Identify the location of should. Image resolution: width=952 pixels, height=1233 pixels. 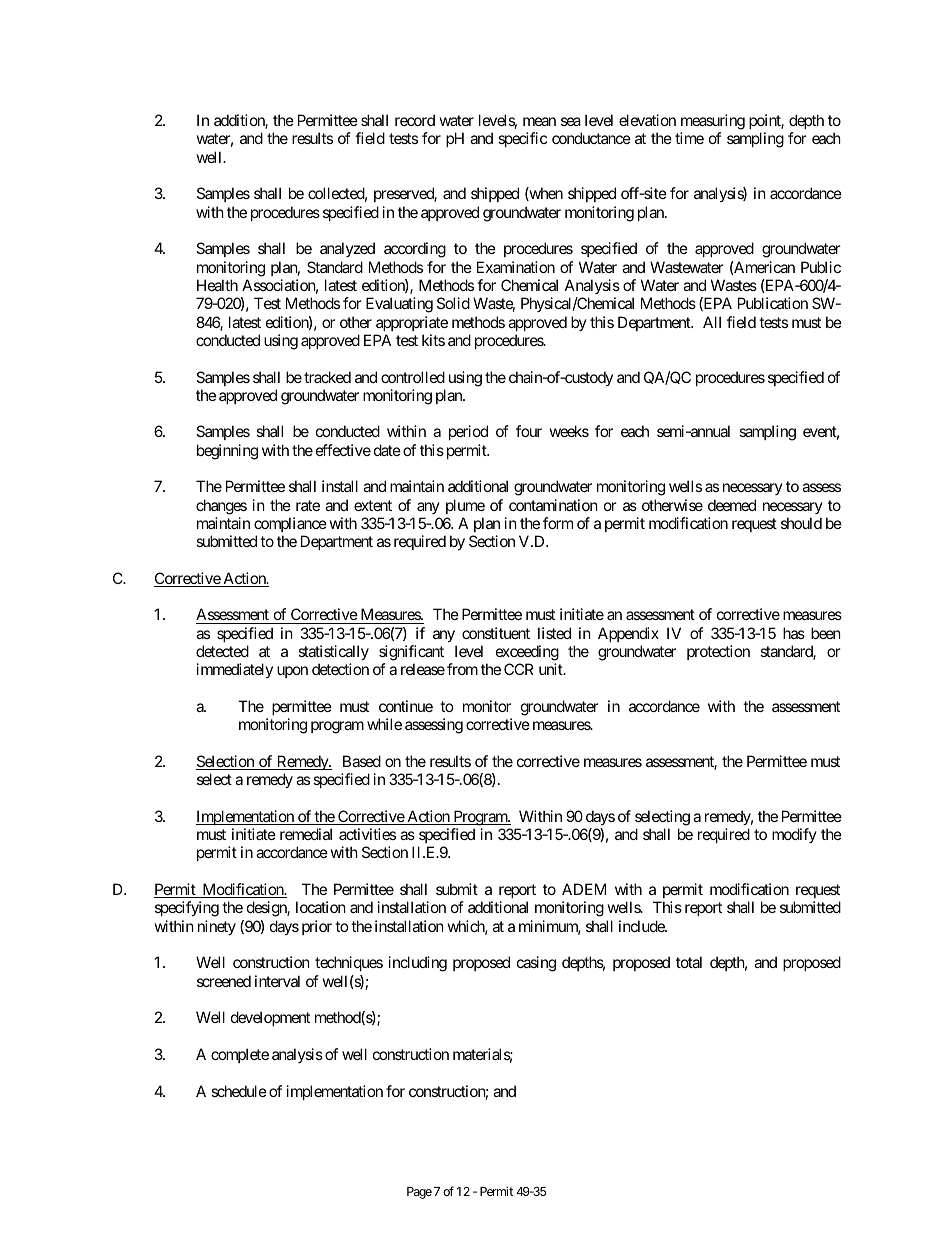
(801, 523).
